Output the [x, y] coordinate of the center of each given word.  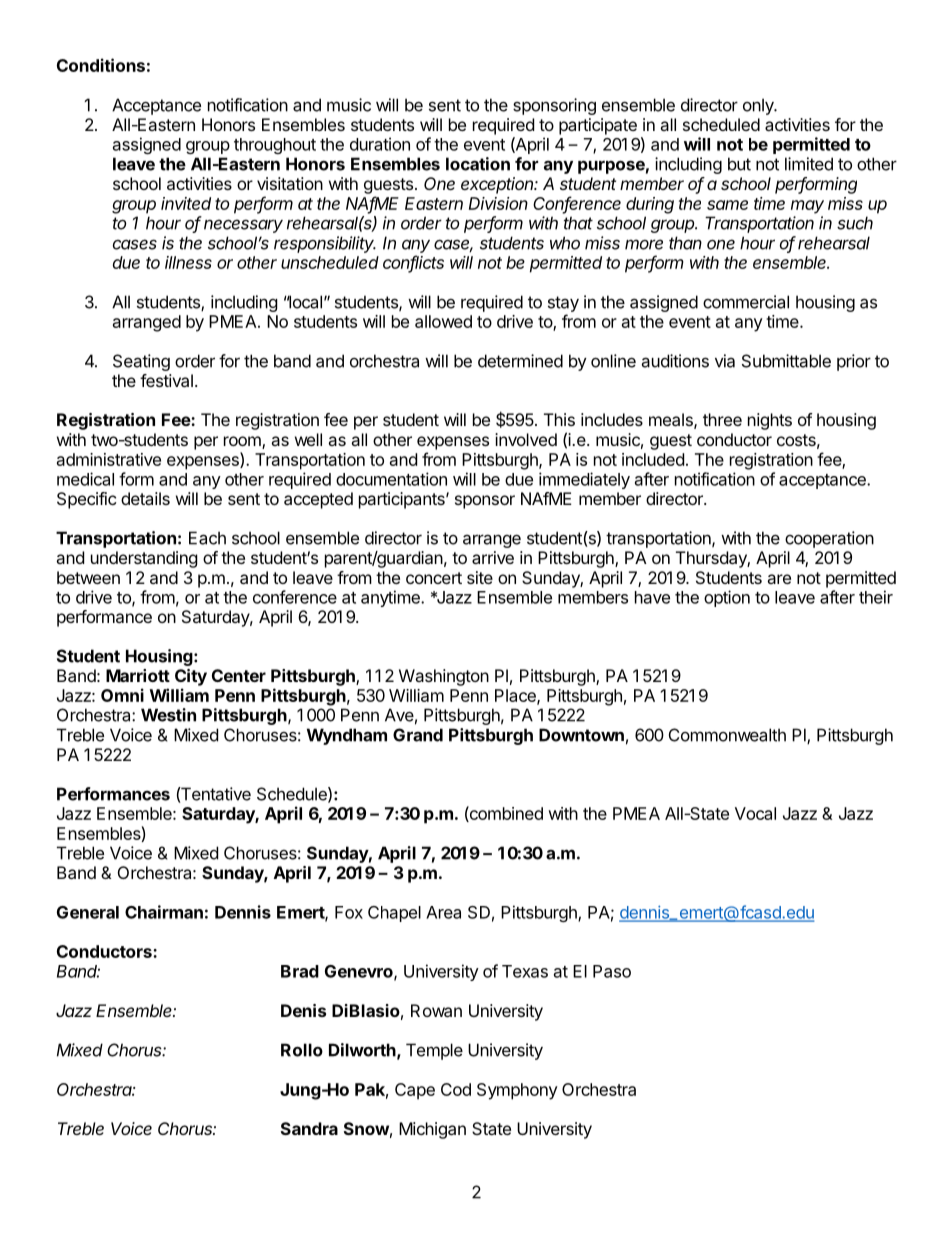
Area [443, 912]
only [759, 106]
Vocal [755, 813]
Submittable [786, 361]
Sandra [309, 1128]
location [478, 164]
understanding [144, 559]
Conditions [101, 65]
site [480, 577]
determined [520, 361]
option [727, 598]
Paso [612, 971]
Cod [456, 1089]
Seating [141, 362]
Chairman [164, 912]
